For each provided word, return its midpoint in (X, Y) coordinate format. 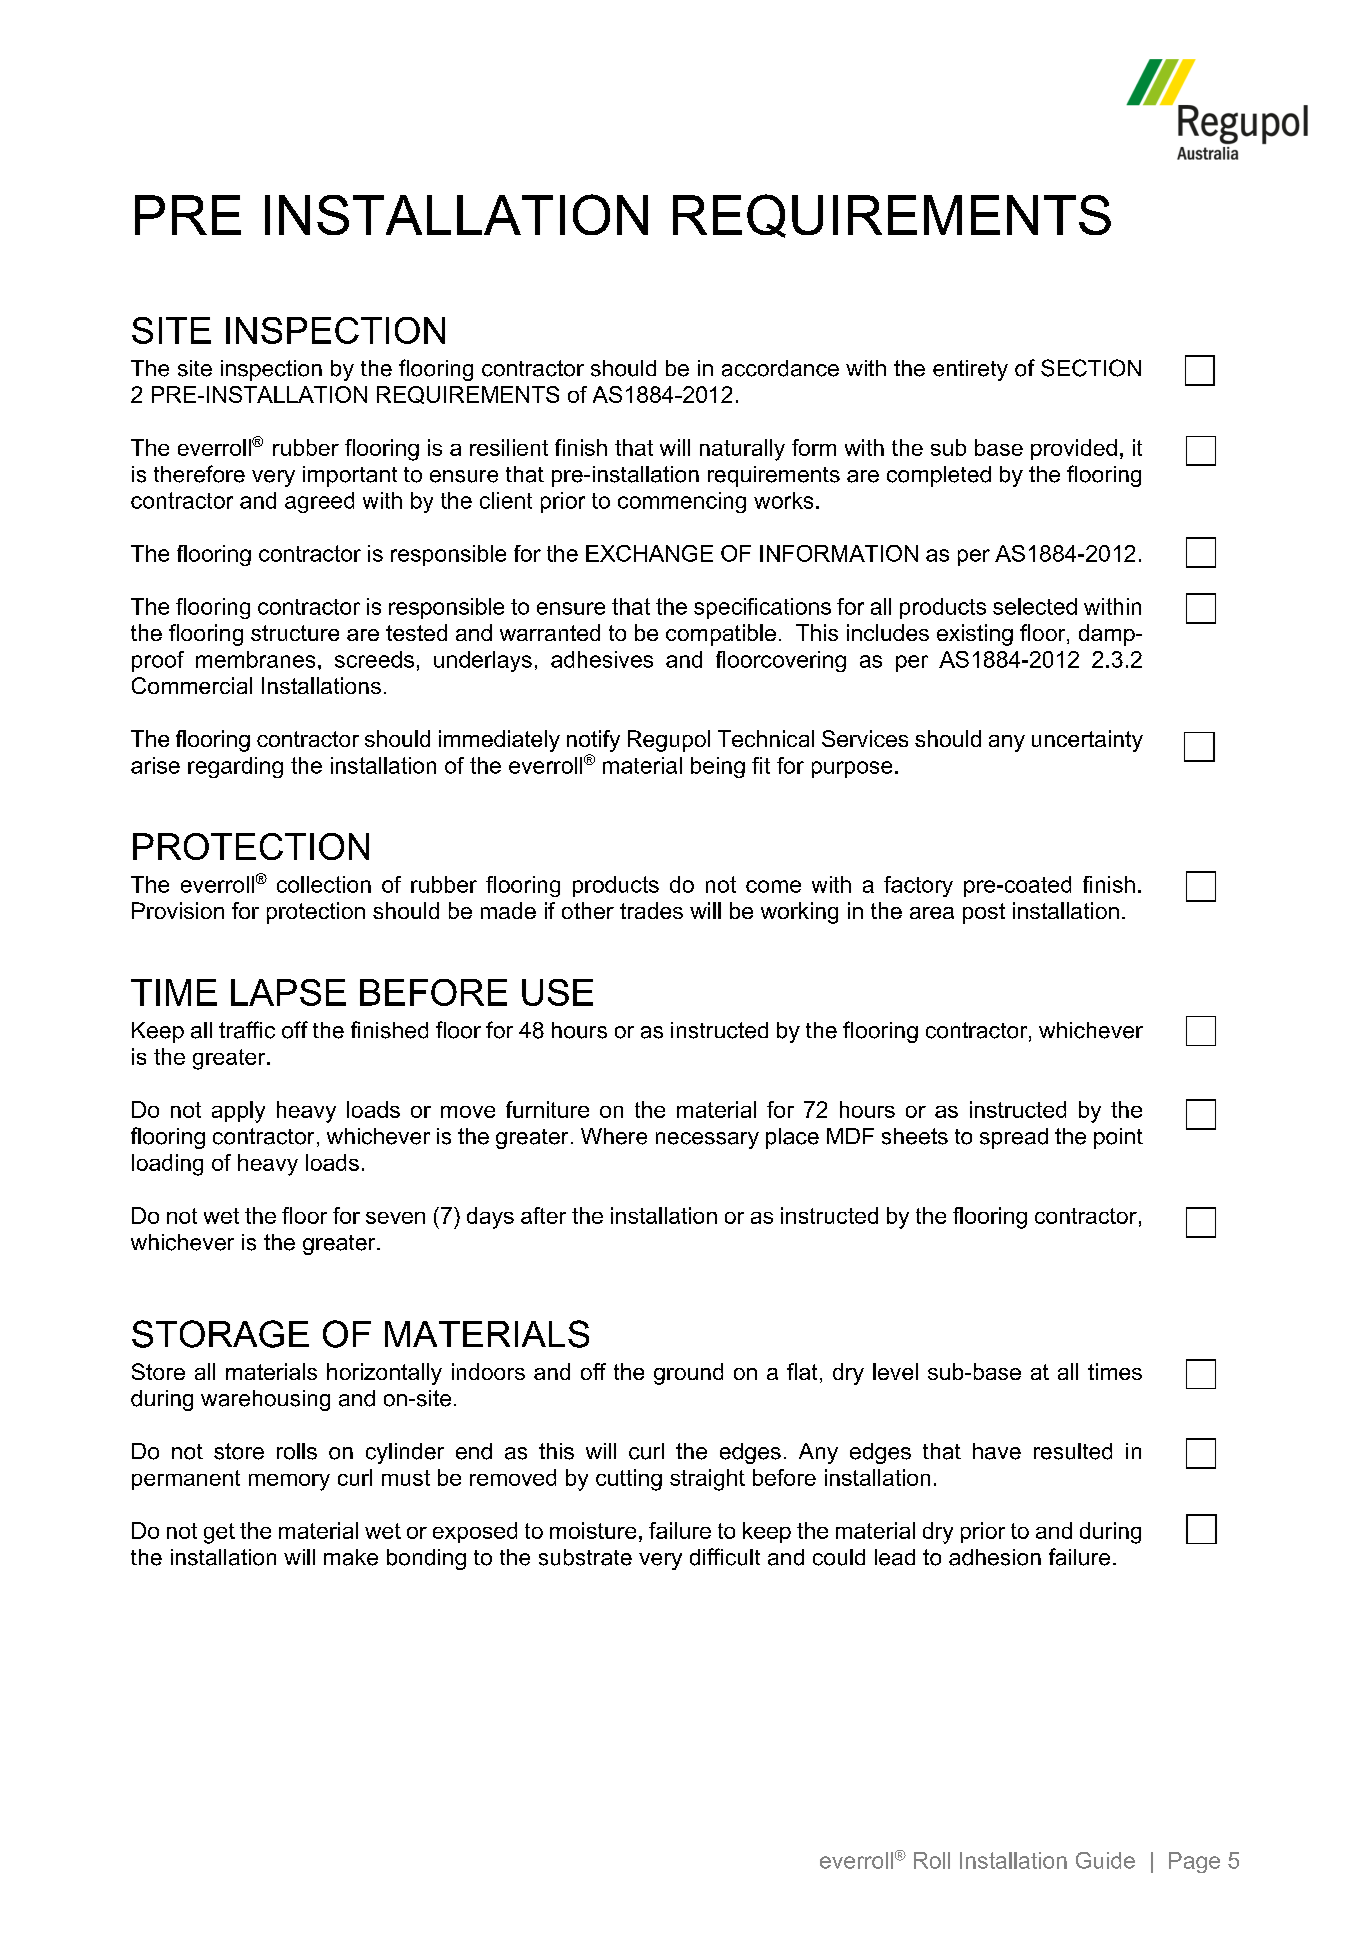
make (351, 1557)
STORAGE (220, 1334)
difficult (725, 1557)
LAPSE (288, 992)
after (543, 1215)
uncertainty (1087, 741)
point (1118, 1138)
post (984, 913)
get (219, 1533)
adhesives (602, 659)
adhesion (995, 1557)
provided (1074, 449)
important (350, 476)
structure (295, 633)
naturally (742, 450)
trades (651, 910)
